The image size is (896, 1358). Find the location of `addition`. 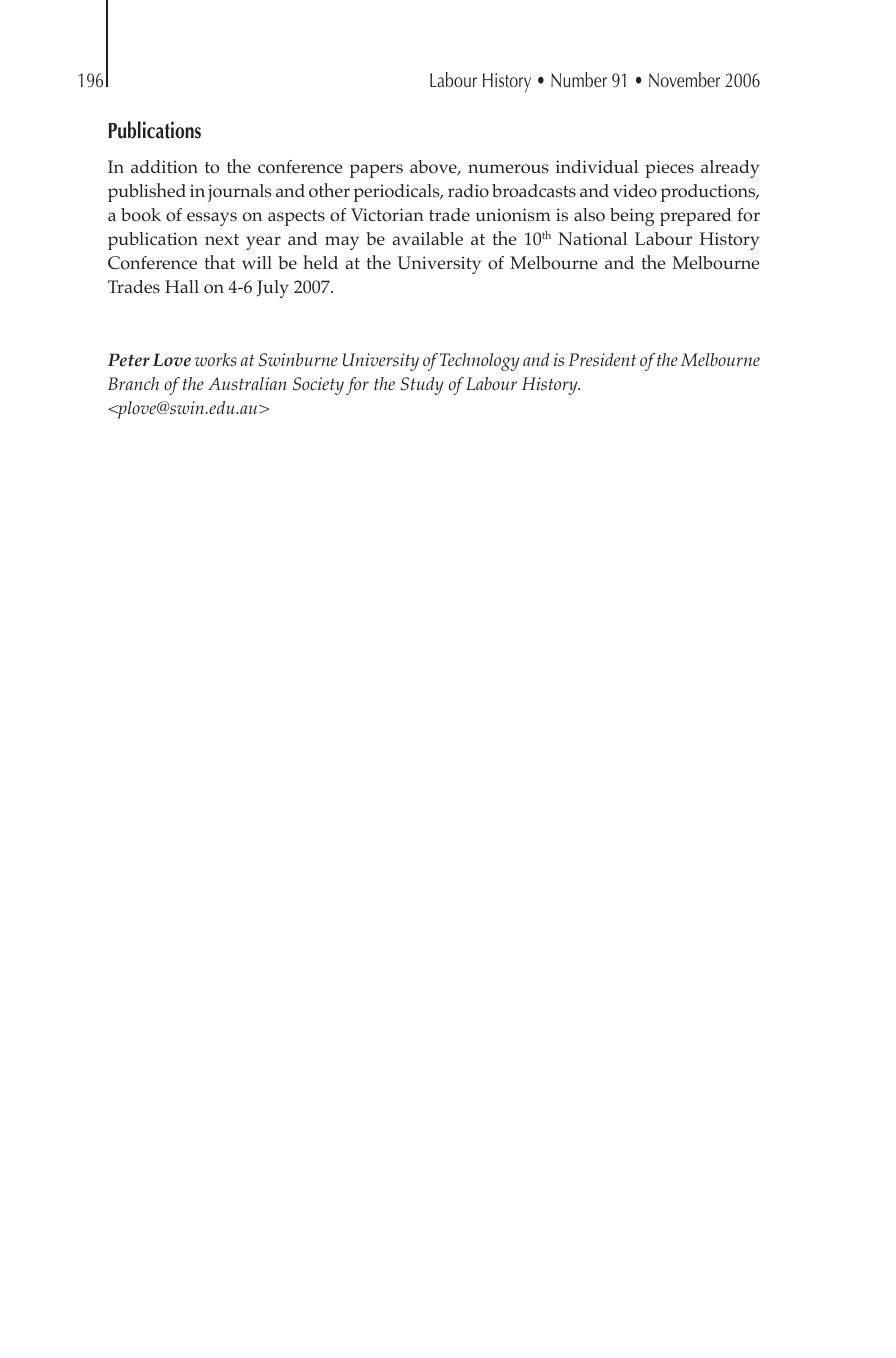

addition is located at coordinates (164, 167).
